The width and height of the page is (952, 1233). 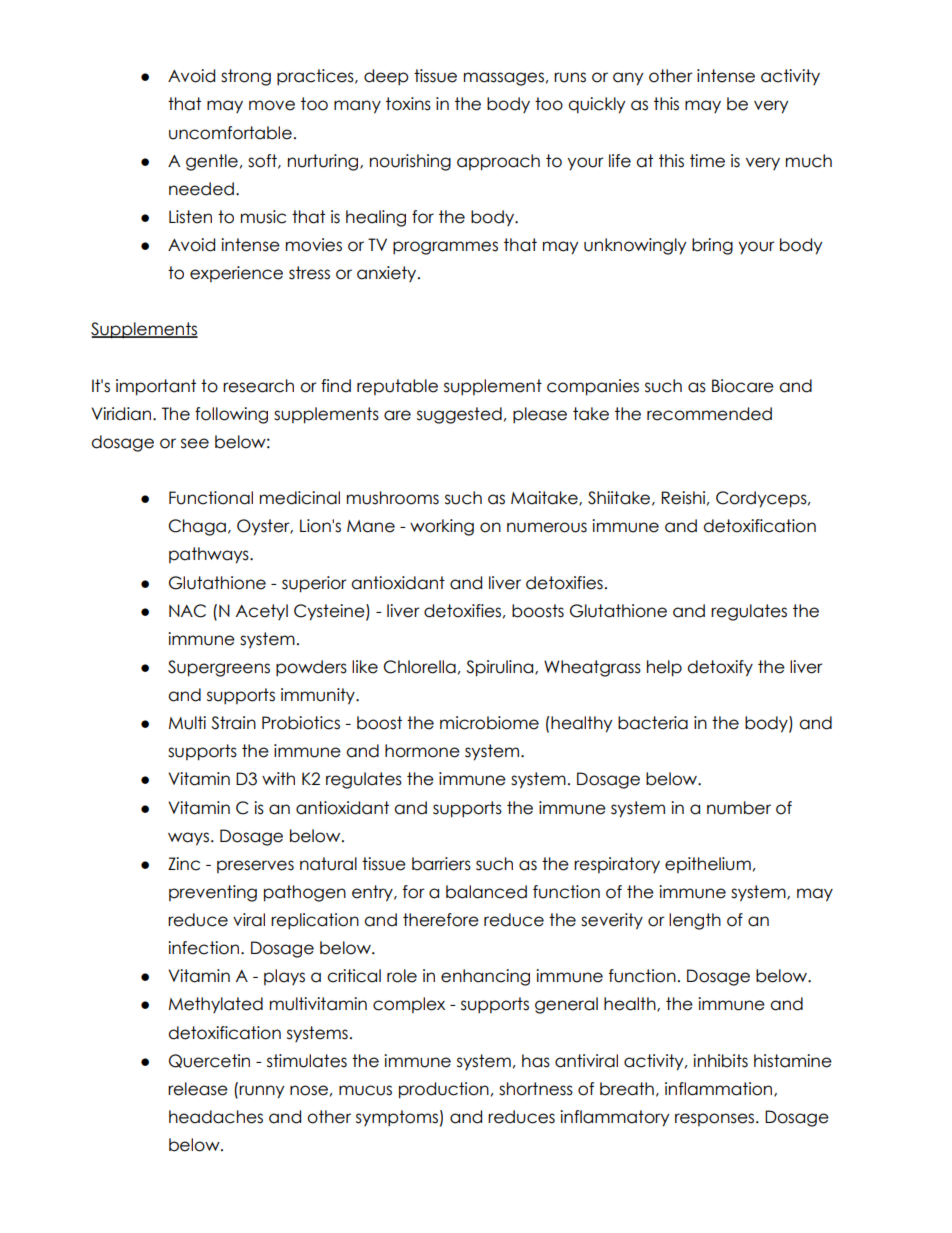 What do you see at coordinates (444, 1090) in the page?
I see `production` at bounding box center [444, 1090].
